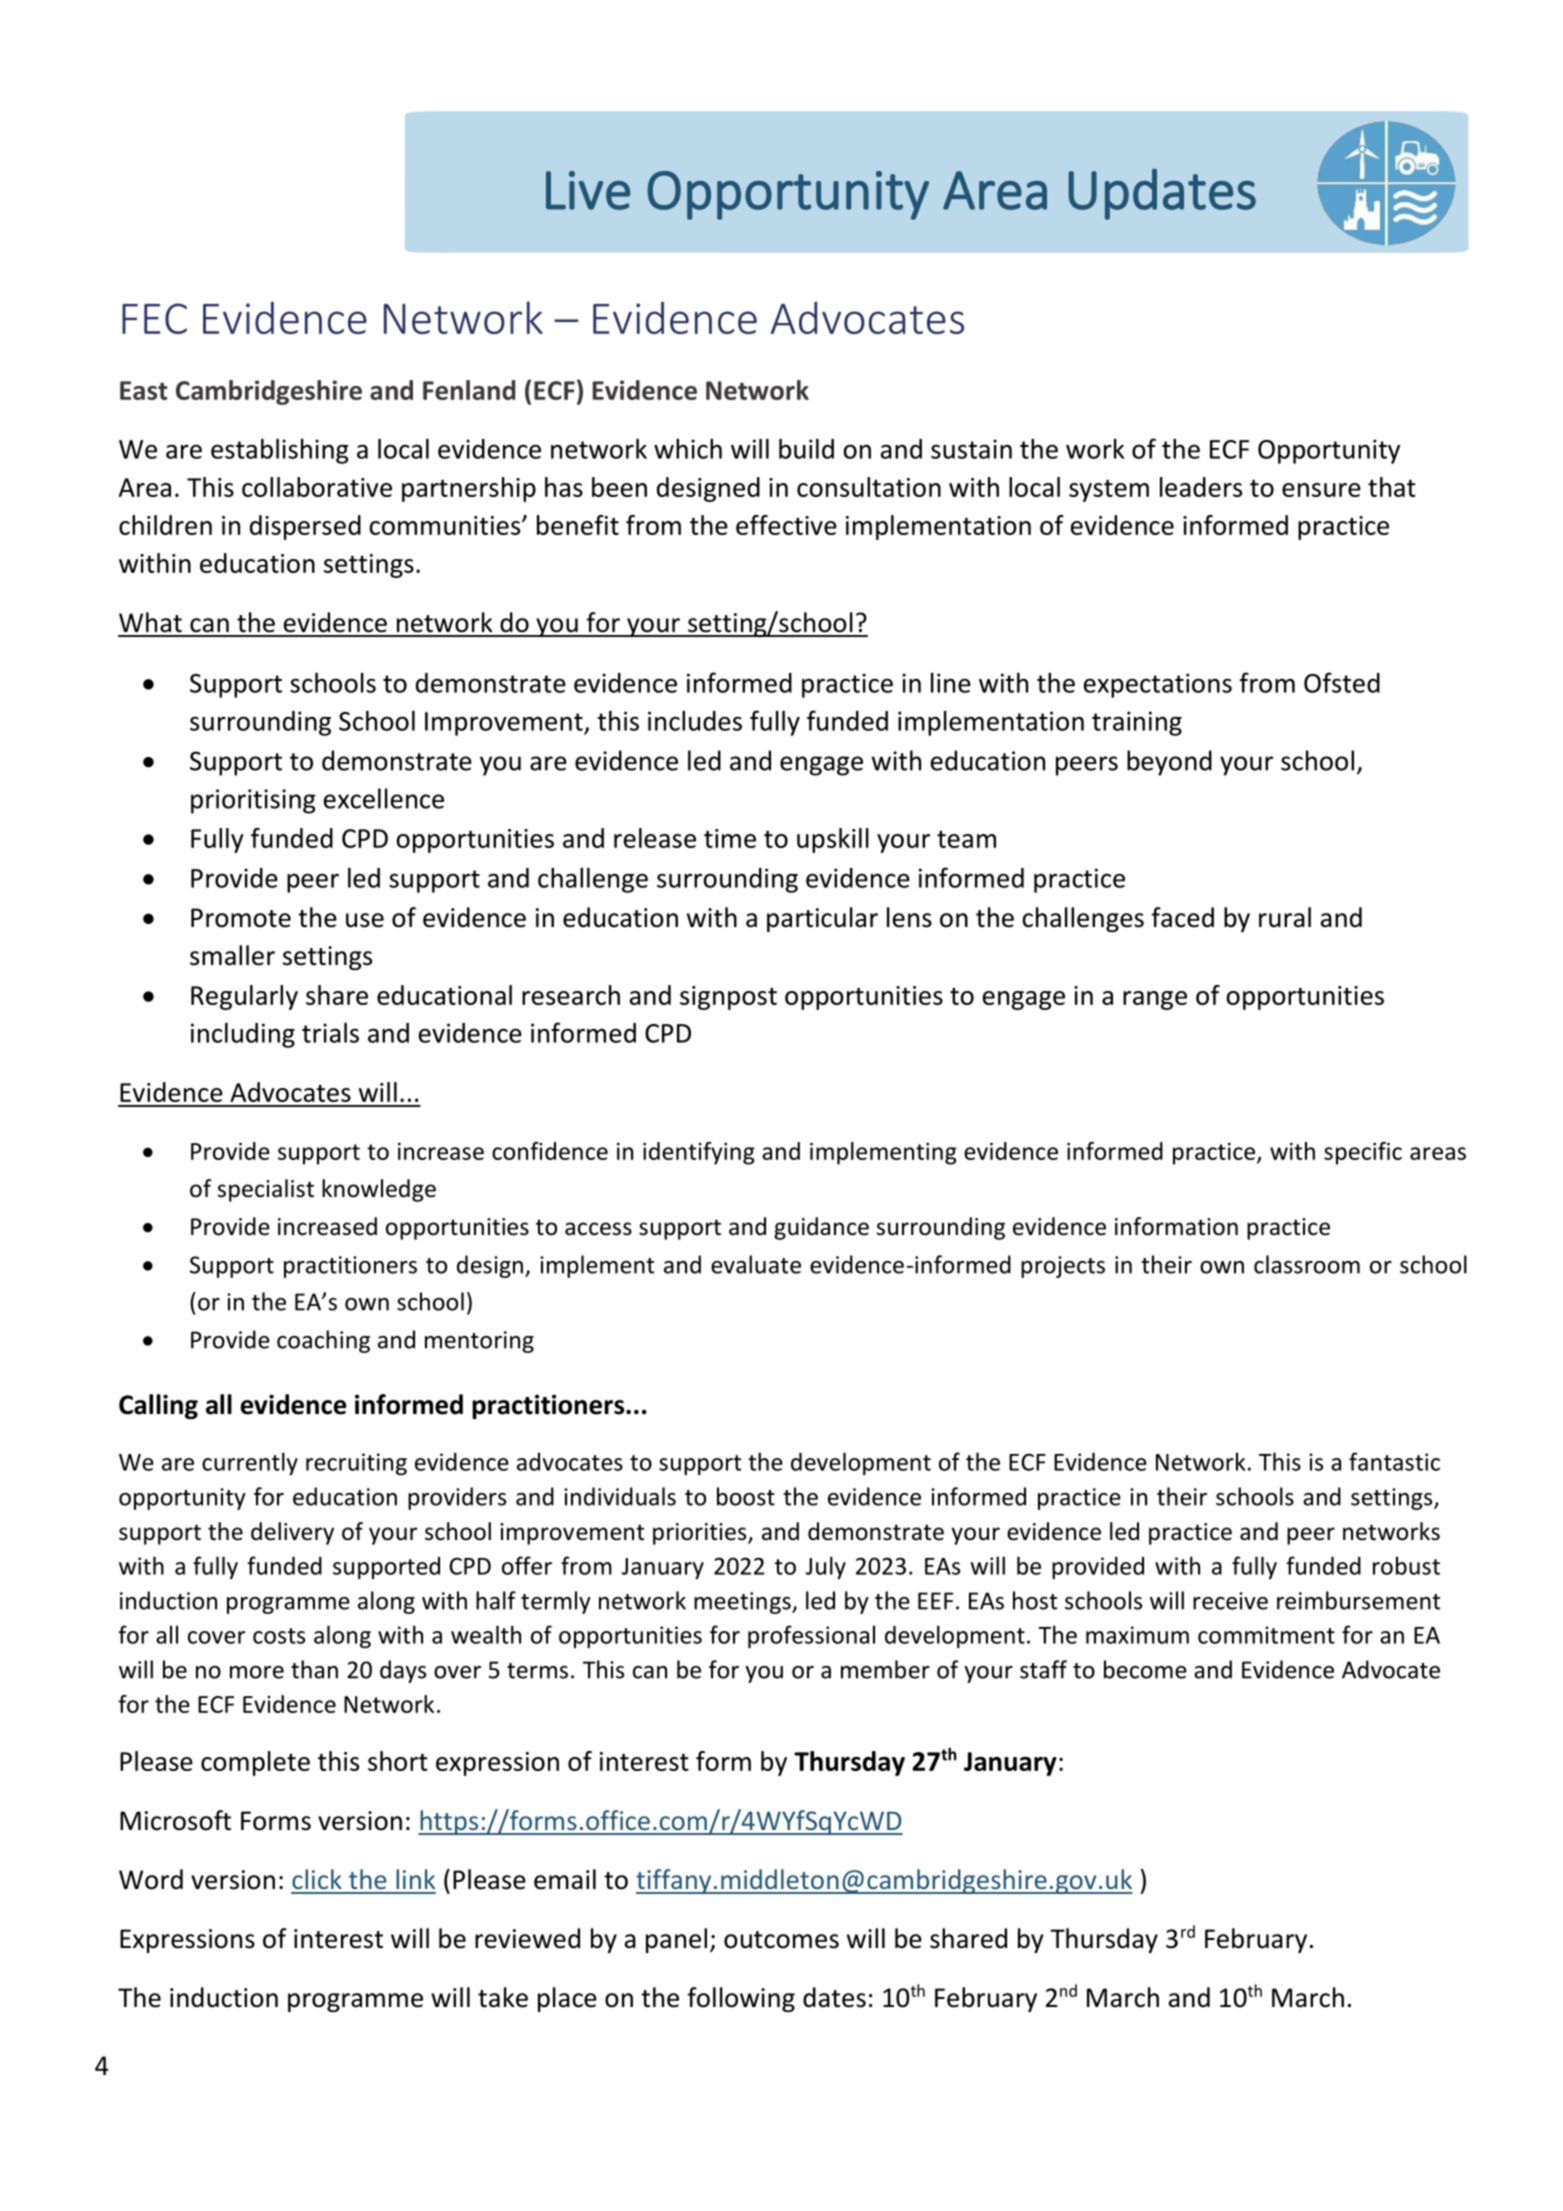 Image resolution: width=1563 pixels, height=2211 pixels. Describe the element at coordinates (821, 1228) in the screenshot. I see `guidance` at that location.
